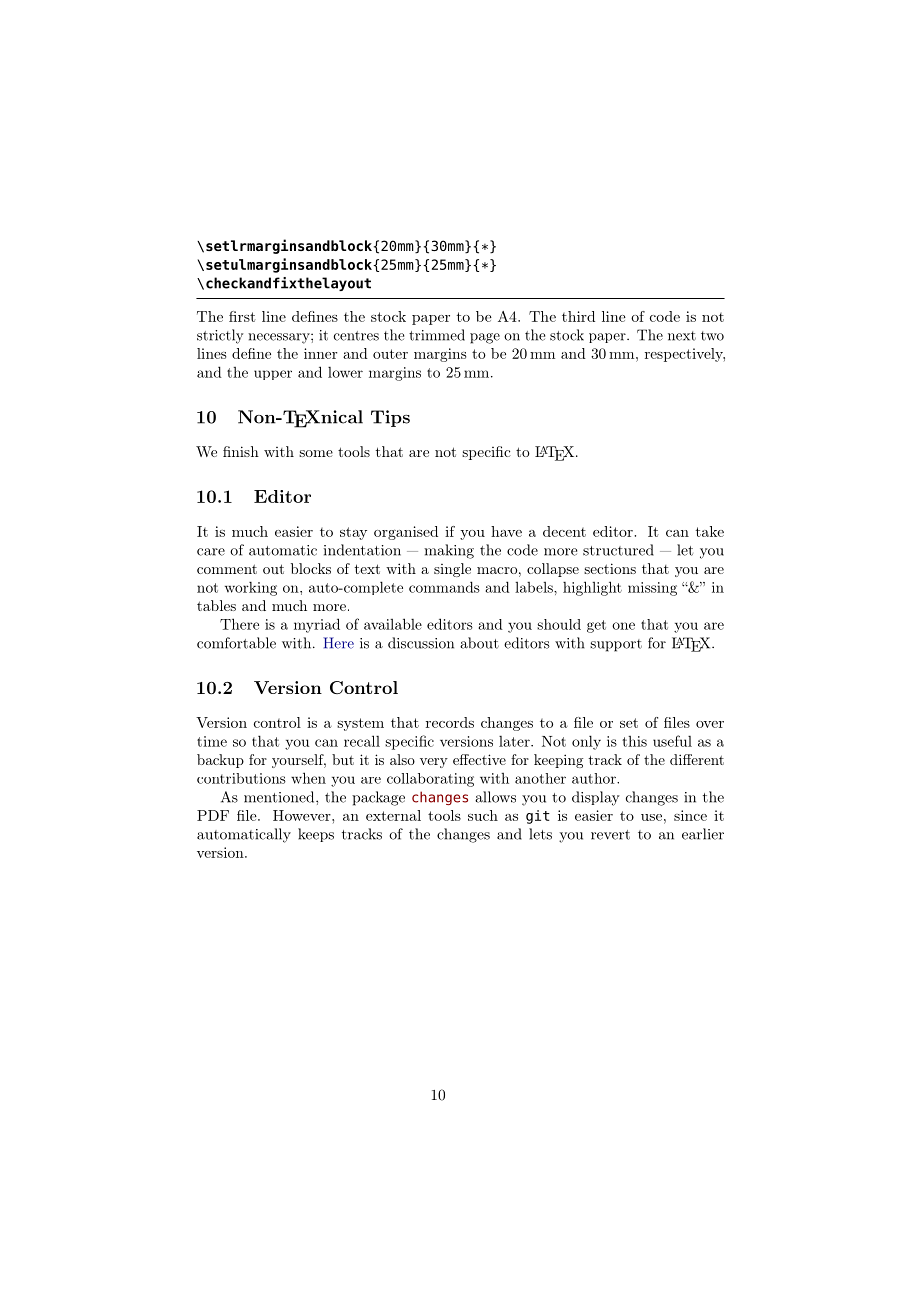 This image has height=1308, width=924. What do you see at coordinates (303, 815) in the image?
I see `However` at bounding box center [303, 815].
